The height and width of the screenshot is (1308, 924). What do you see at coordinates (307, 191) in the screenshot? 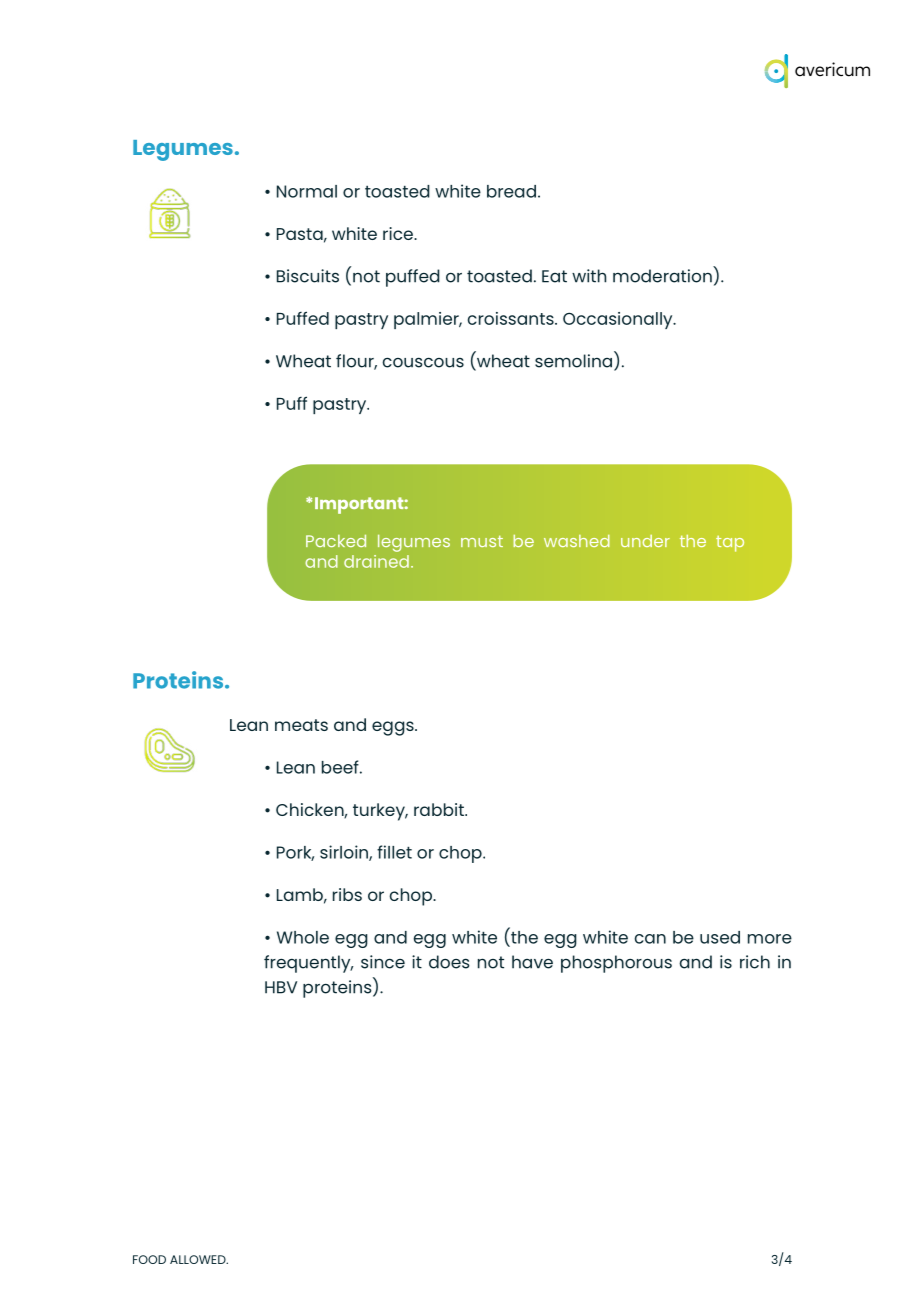
I see `Normal` at bounding box center [307, 191].
